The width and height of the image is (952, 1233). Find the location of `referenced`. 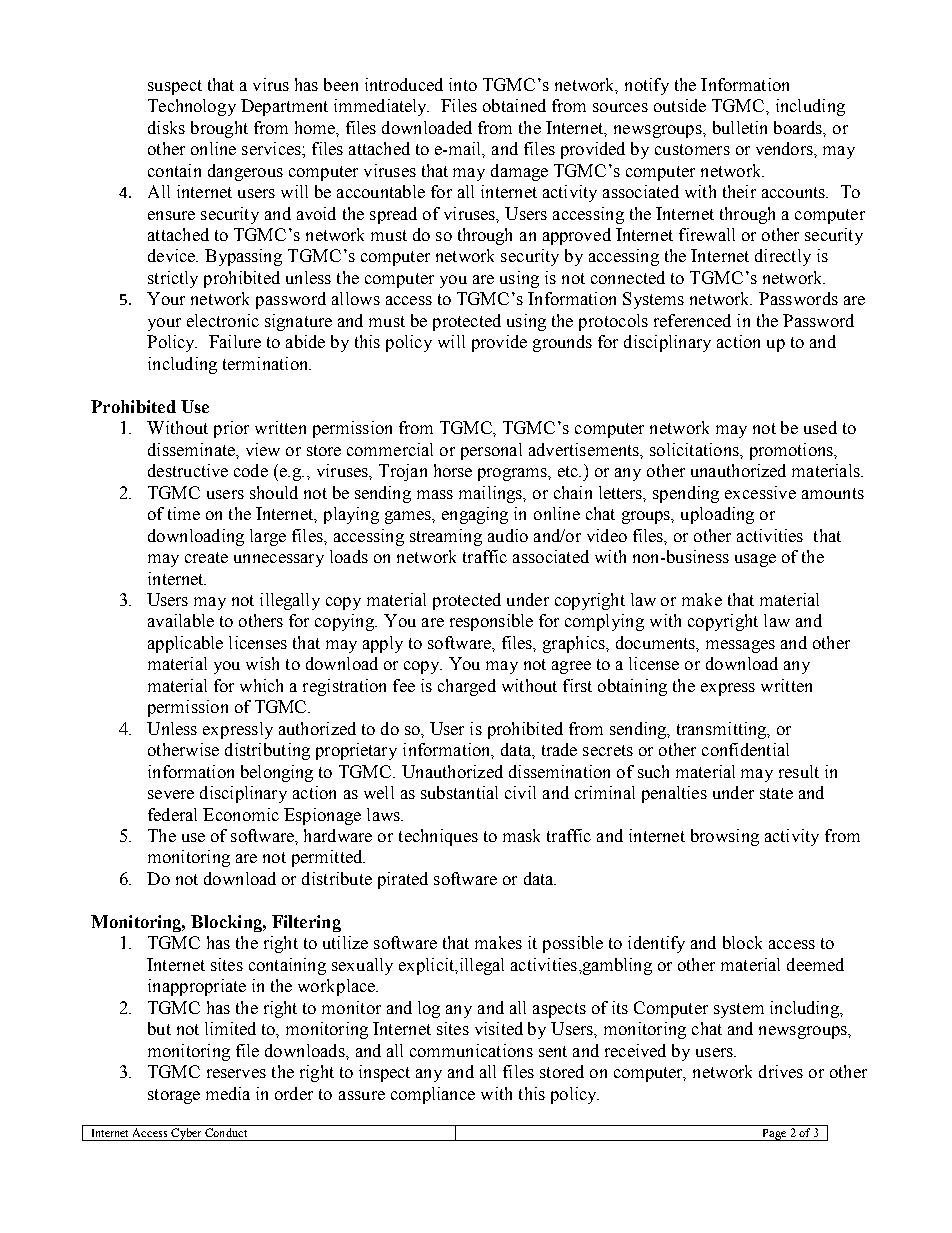

referenced is located at coordinates (692, 320).
